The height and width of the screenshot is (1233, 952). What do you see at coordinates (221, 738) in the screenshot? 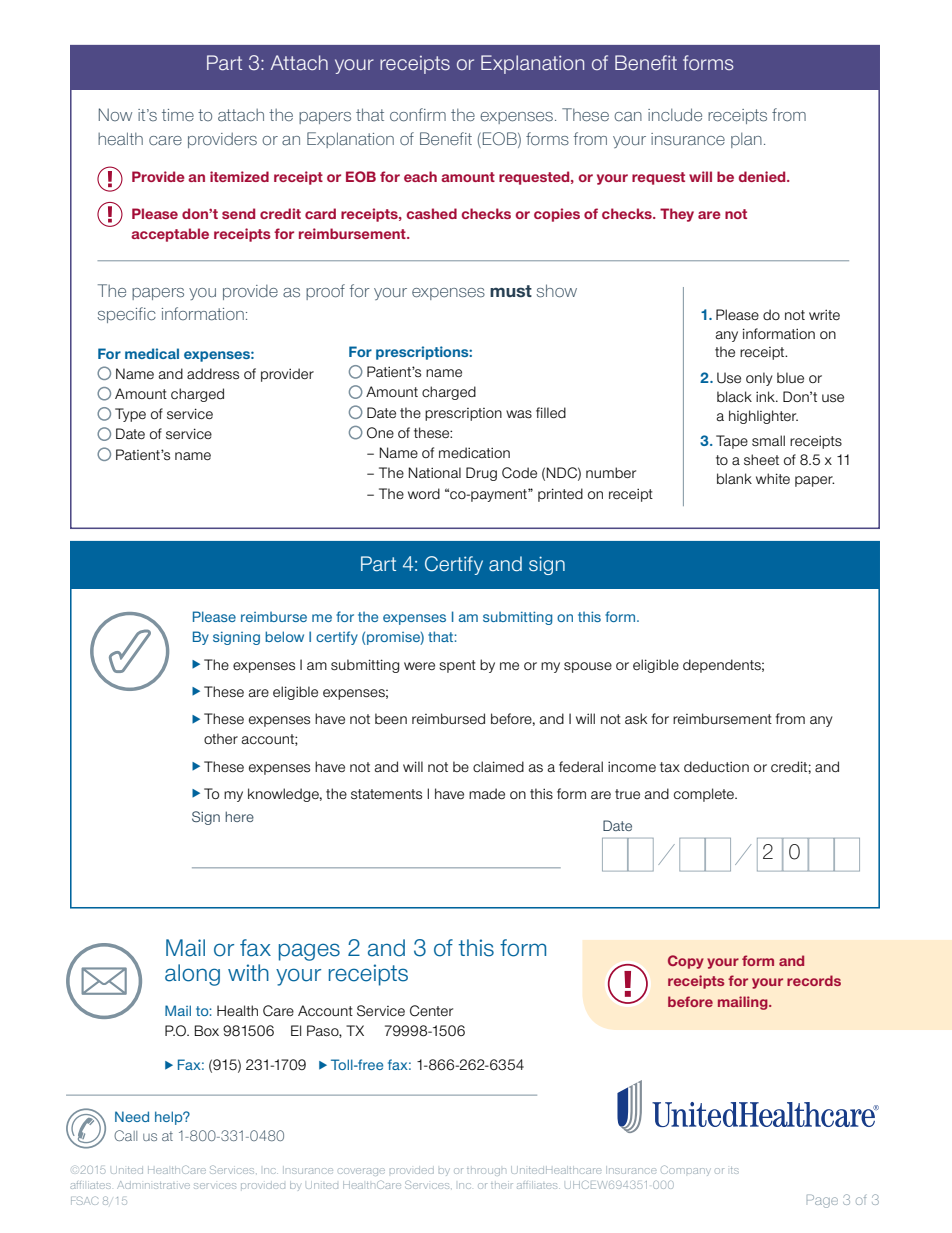
I see `other` at bounding box center [221, 738].
